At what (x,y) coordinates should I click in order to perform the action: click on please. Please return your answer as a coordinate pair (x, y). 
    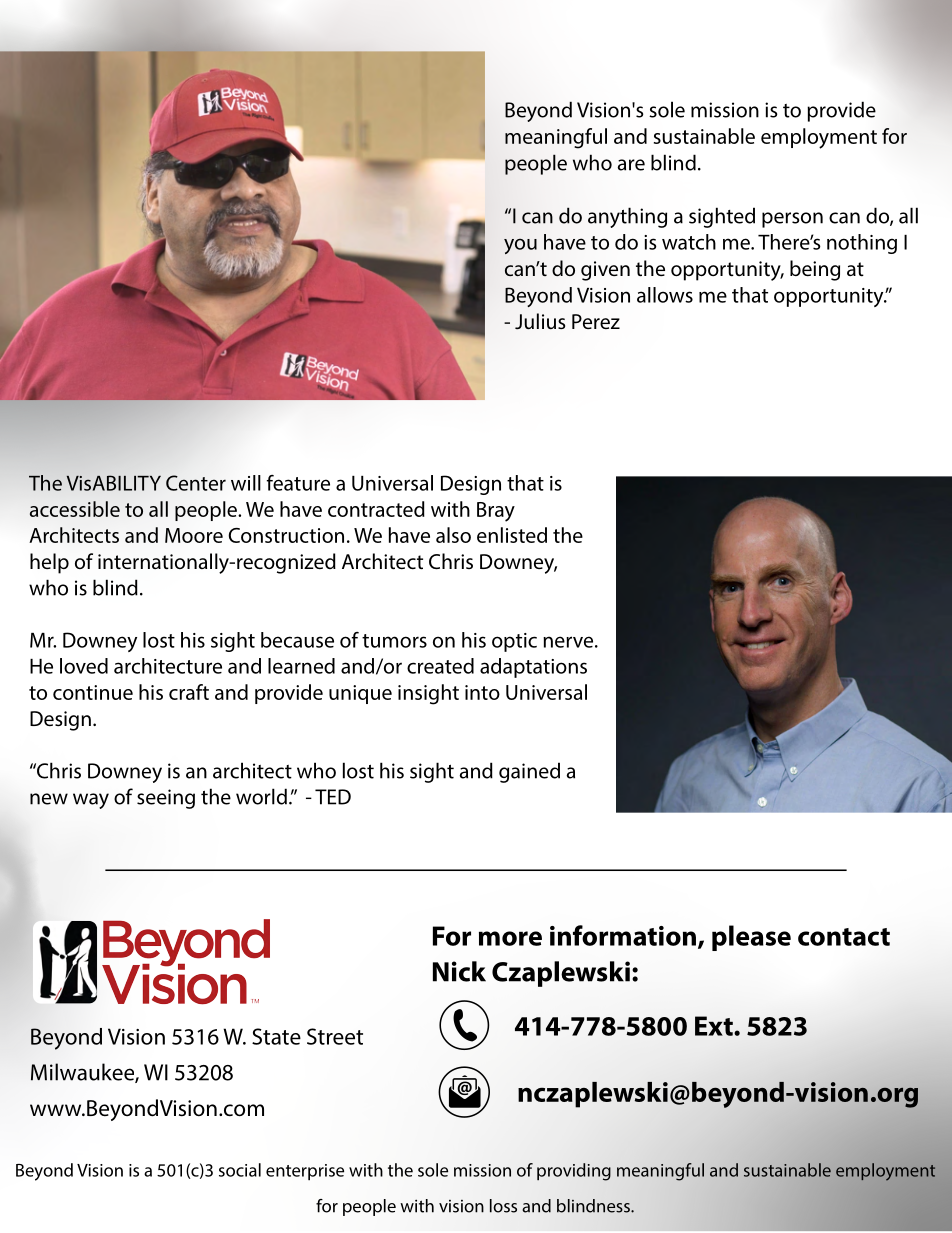
    Looking at the image, I should click on (751, 938).
